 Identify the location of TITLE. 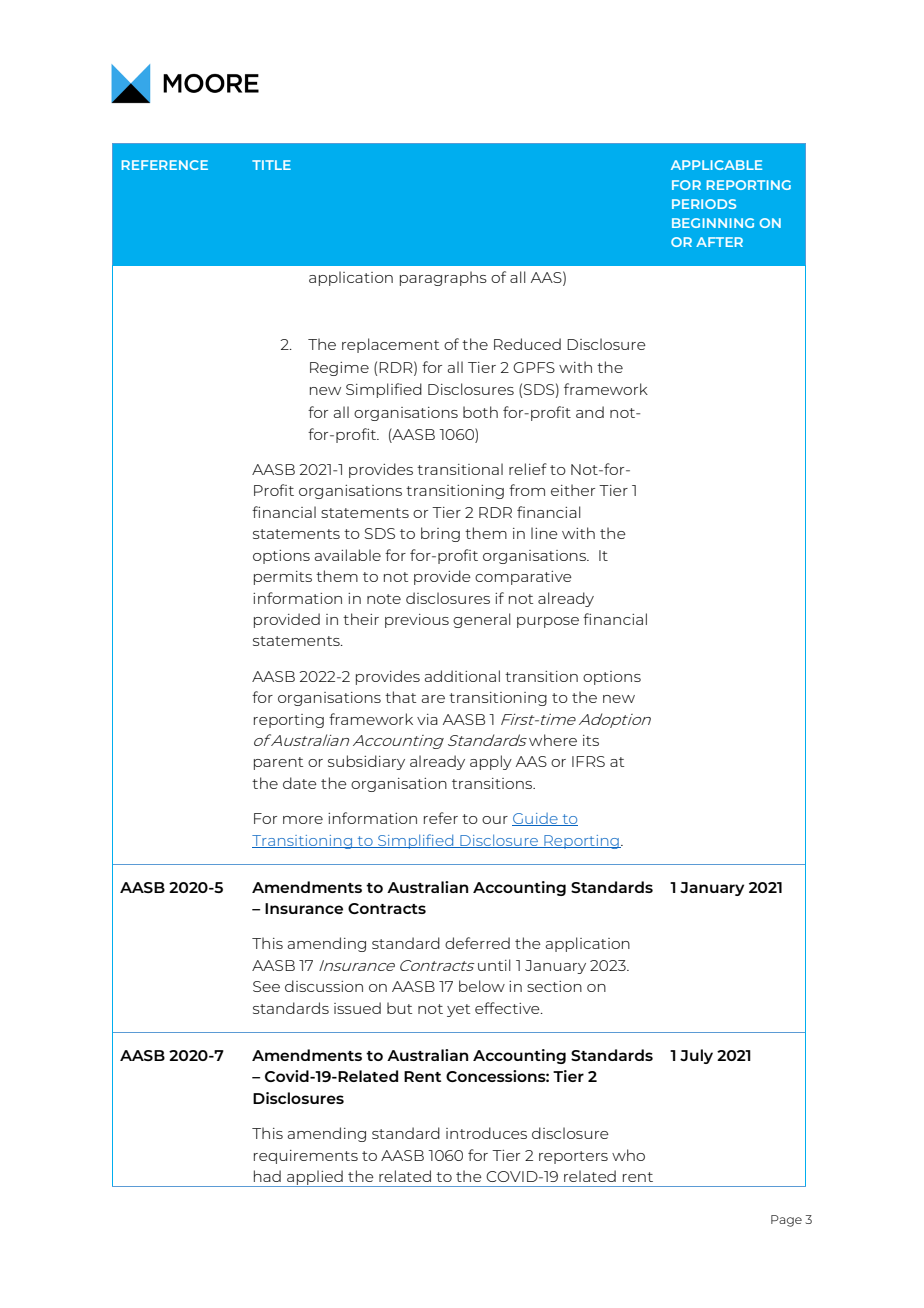
(271, 165).
